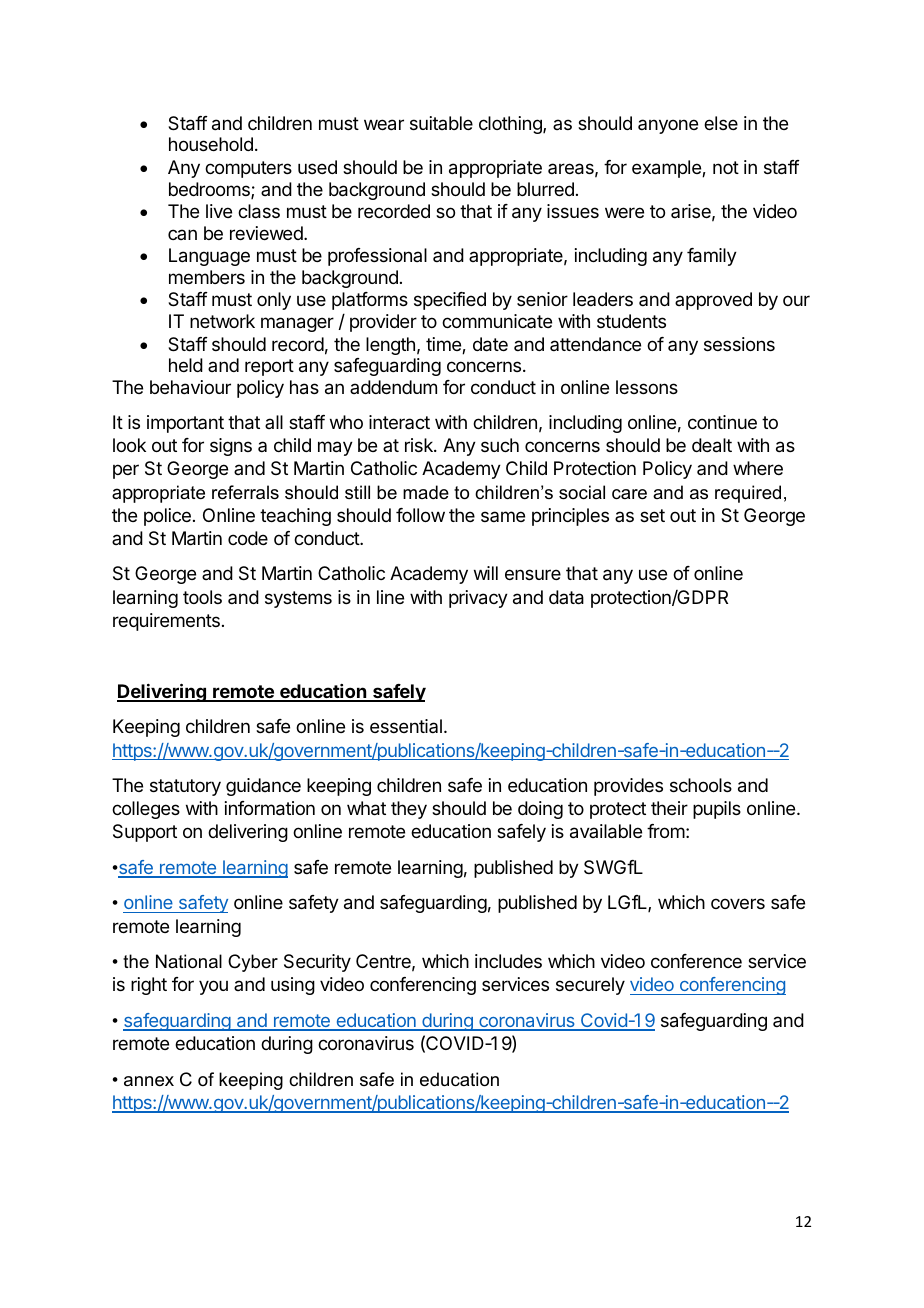 The image size is (924, 1308). Describe the element at coordinates (667, 169) in the image. I see `example` at that location.
